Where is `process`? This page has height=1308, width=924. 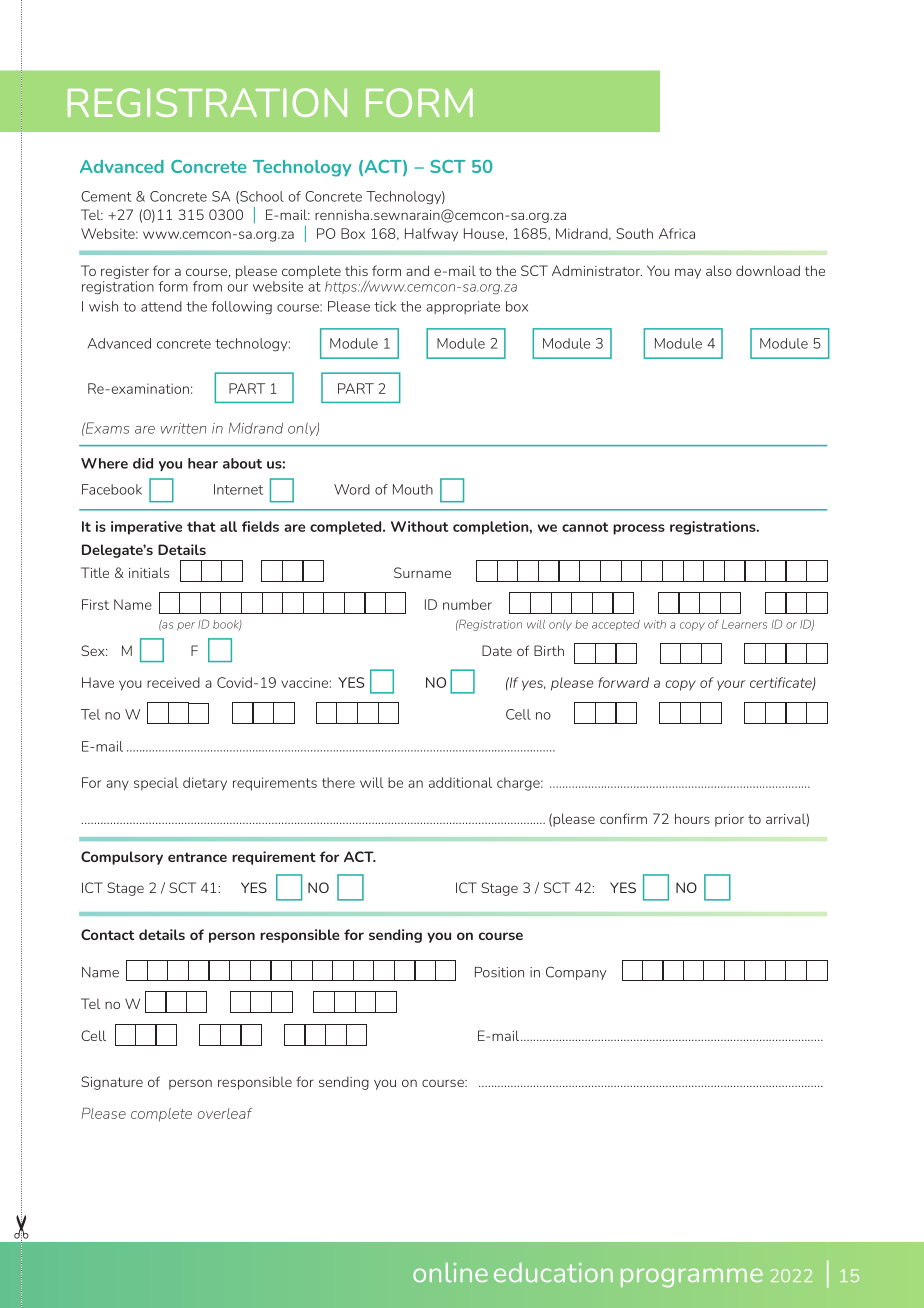 process is located at coordinates (639, 529).
